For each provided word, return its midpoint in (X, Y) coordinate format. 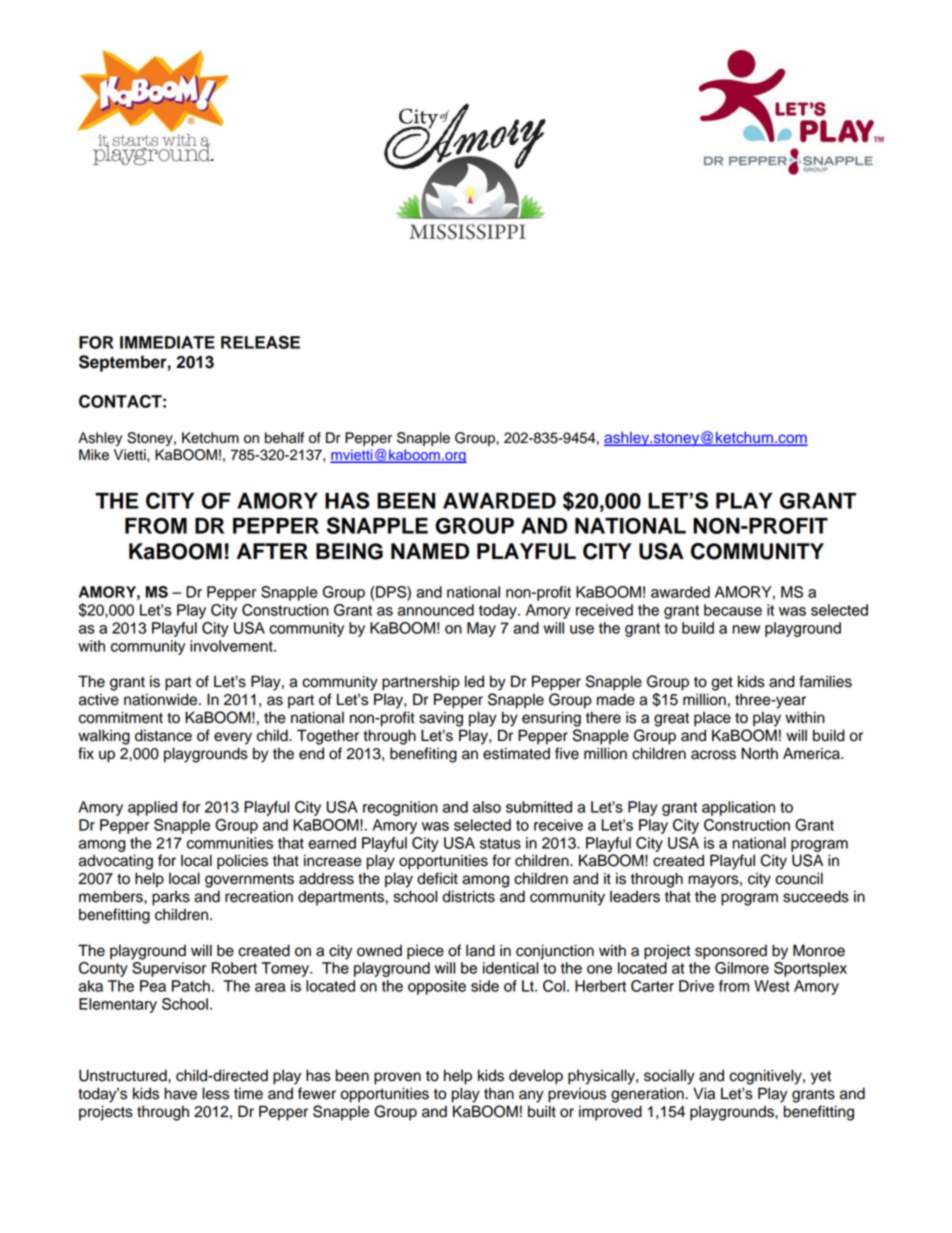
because (733, 610)
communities (230, 843)
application (738, 808)
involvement (232, 646)
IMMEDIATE (167, 342)
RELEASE (260, 342)
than (499, 1093)
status (500, 843)
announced (436, 610)
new (746, 629)
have (180, 1093)
